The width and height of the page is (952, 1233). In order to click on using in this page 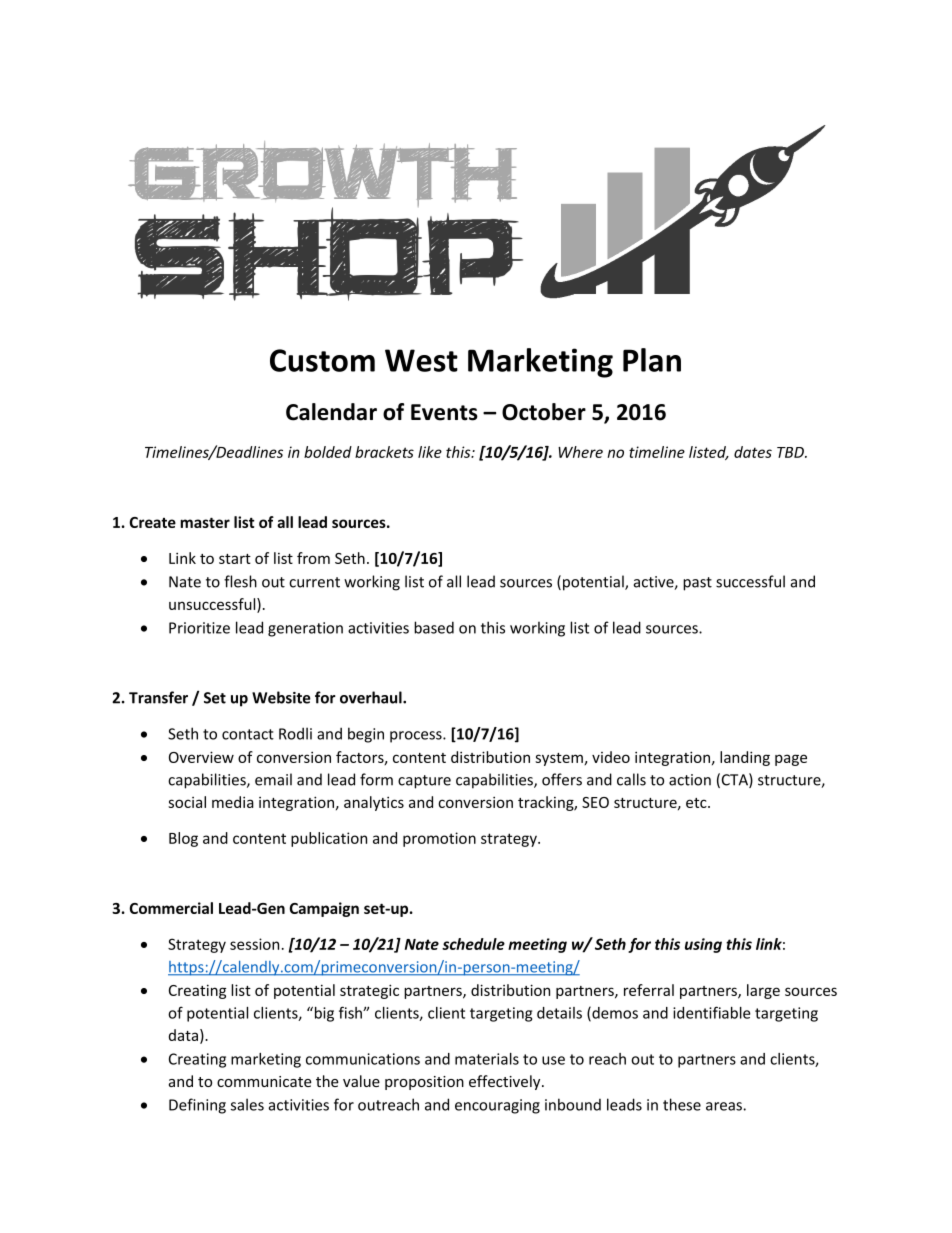, I will do `click(703, 945)`.
